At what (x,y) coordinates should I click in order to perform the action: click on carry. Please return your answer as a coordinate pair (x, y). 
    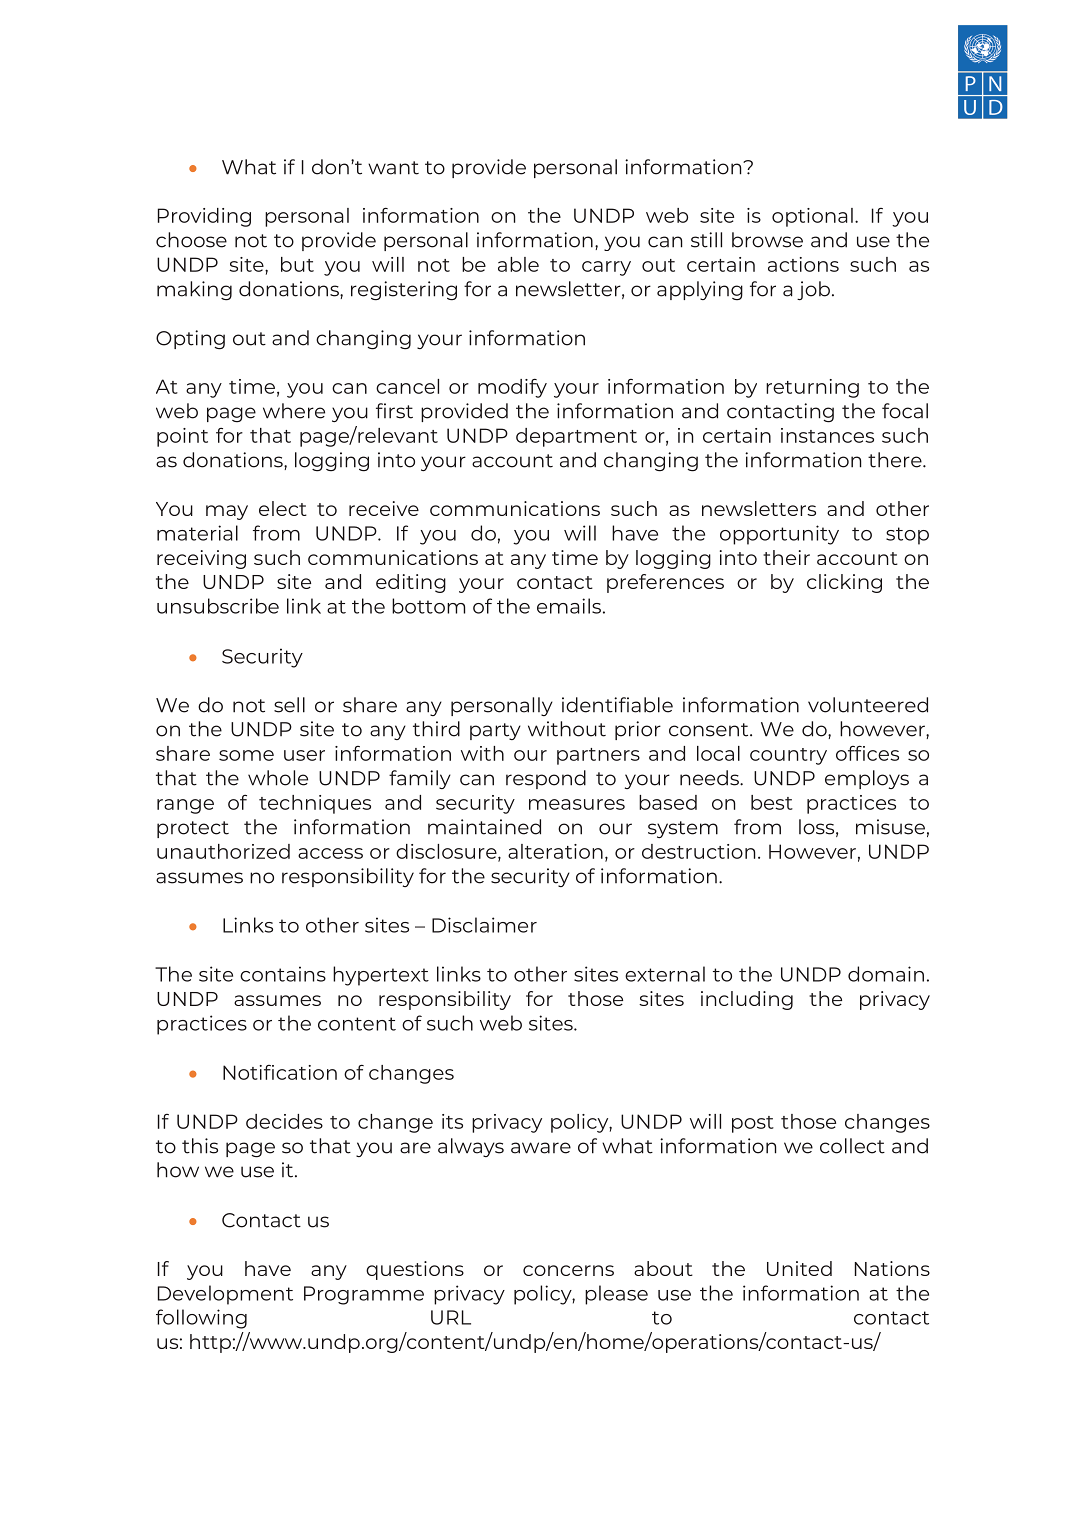
    Looking at the image, I should click on (606, 268).
